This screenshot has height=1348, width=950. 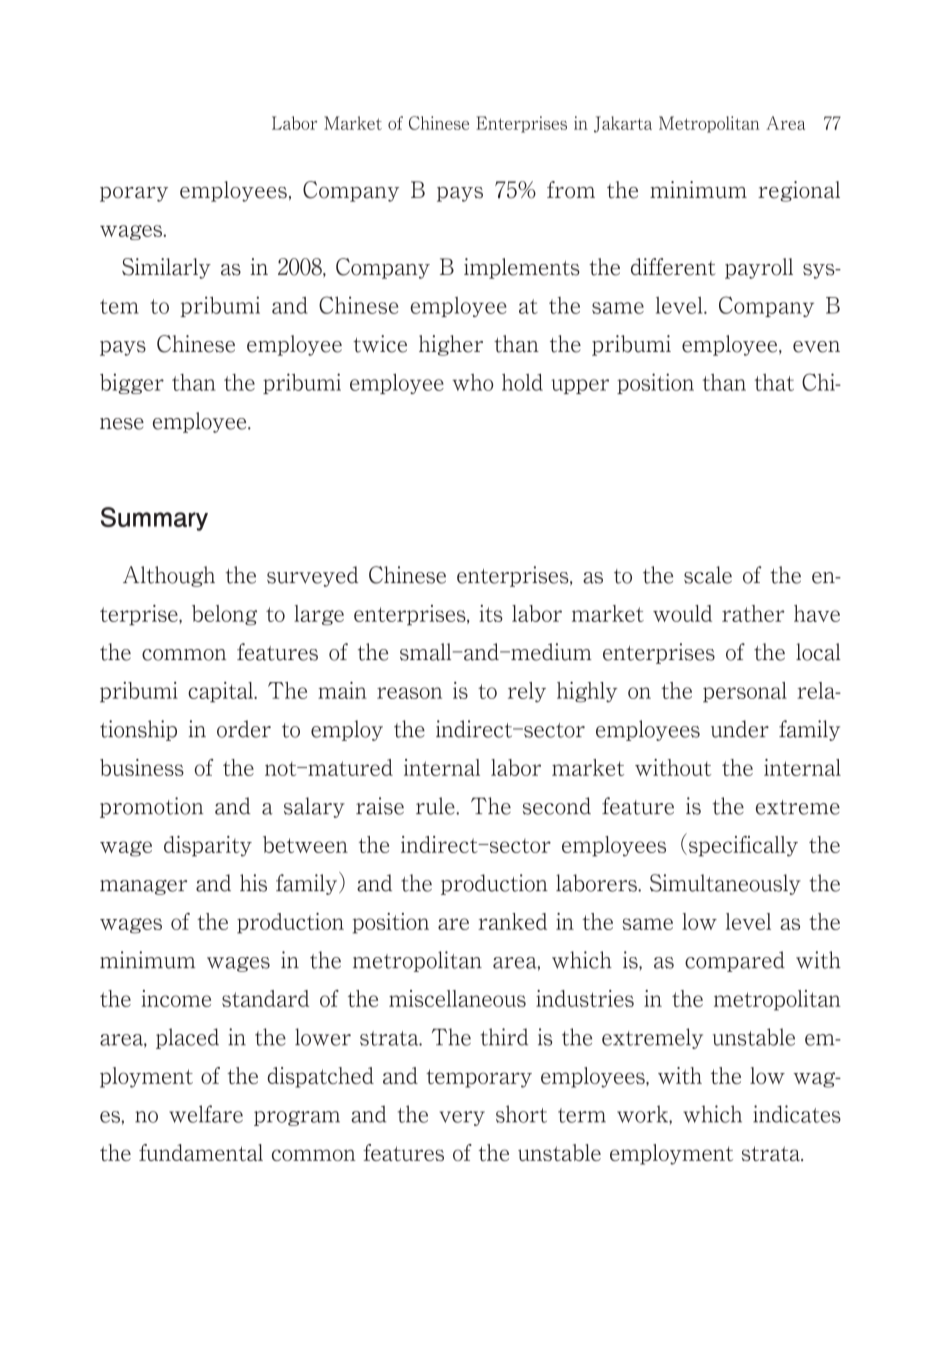 What do you see at coordinates (571, 190) in the screenshot?
I see `from` at bounding box center [571, 190].
